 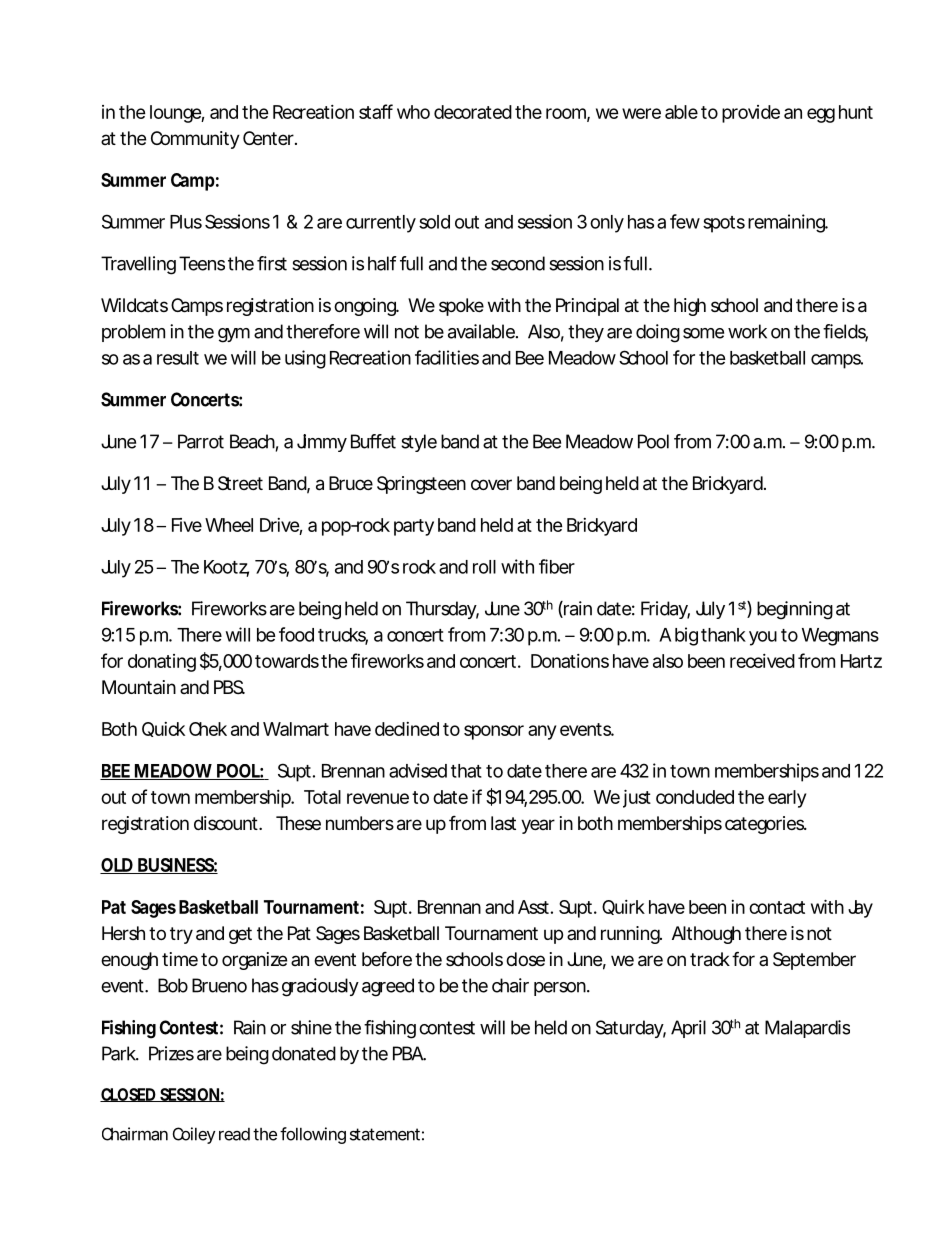 I want to click on donating, so click(x=162, y=663).
